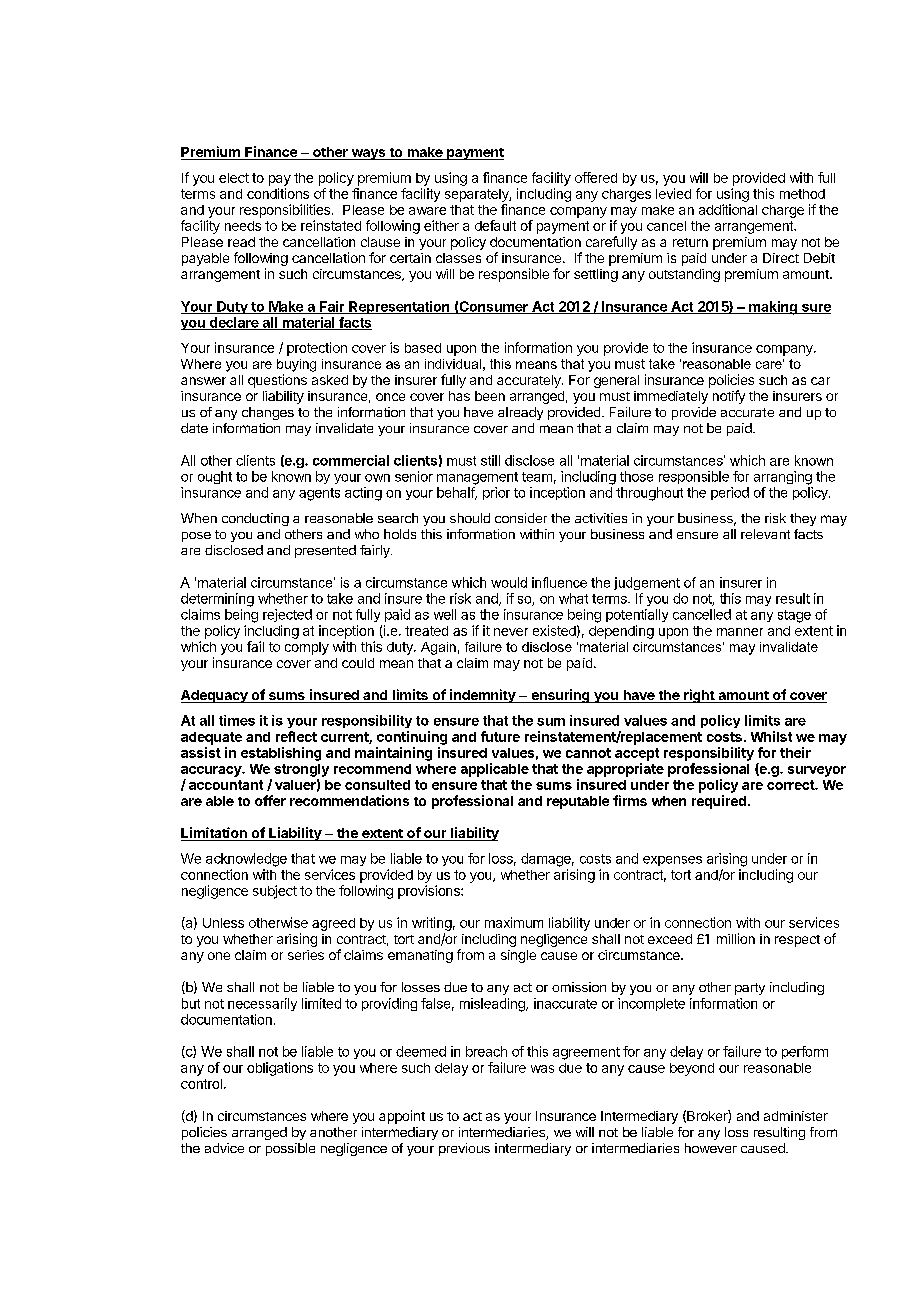  I want to click on conducting, so click(255, 519).
